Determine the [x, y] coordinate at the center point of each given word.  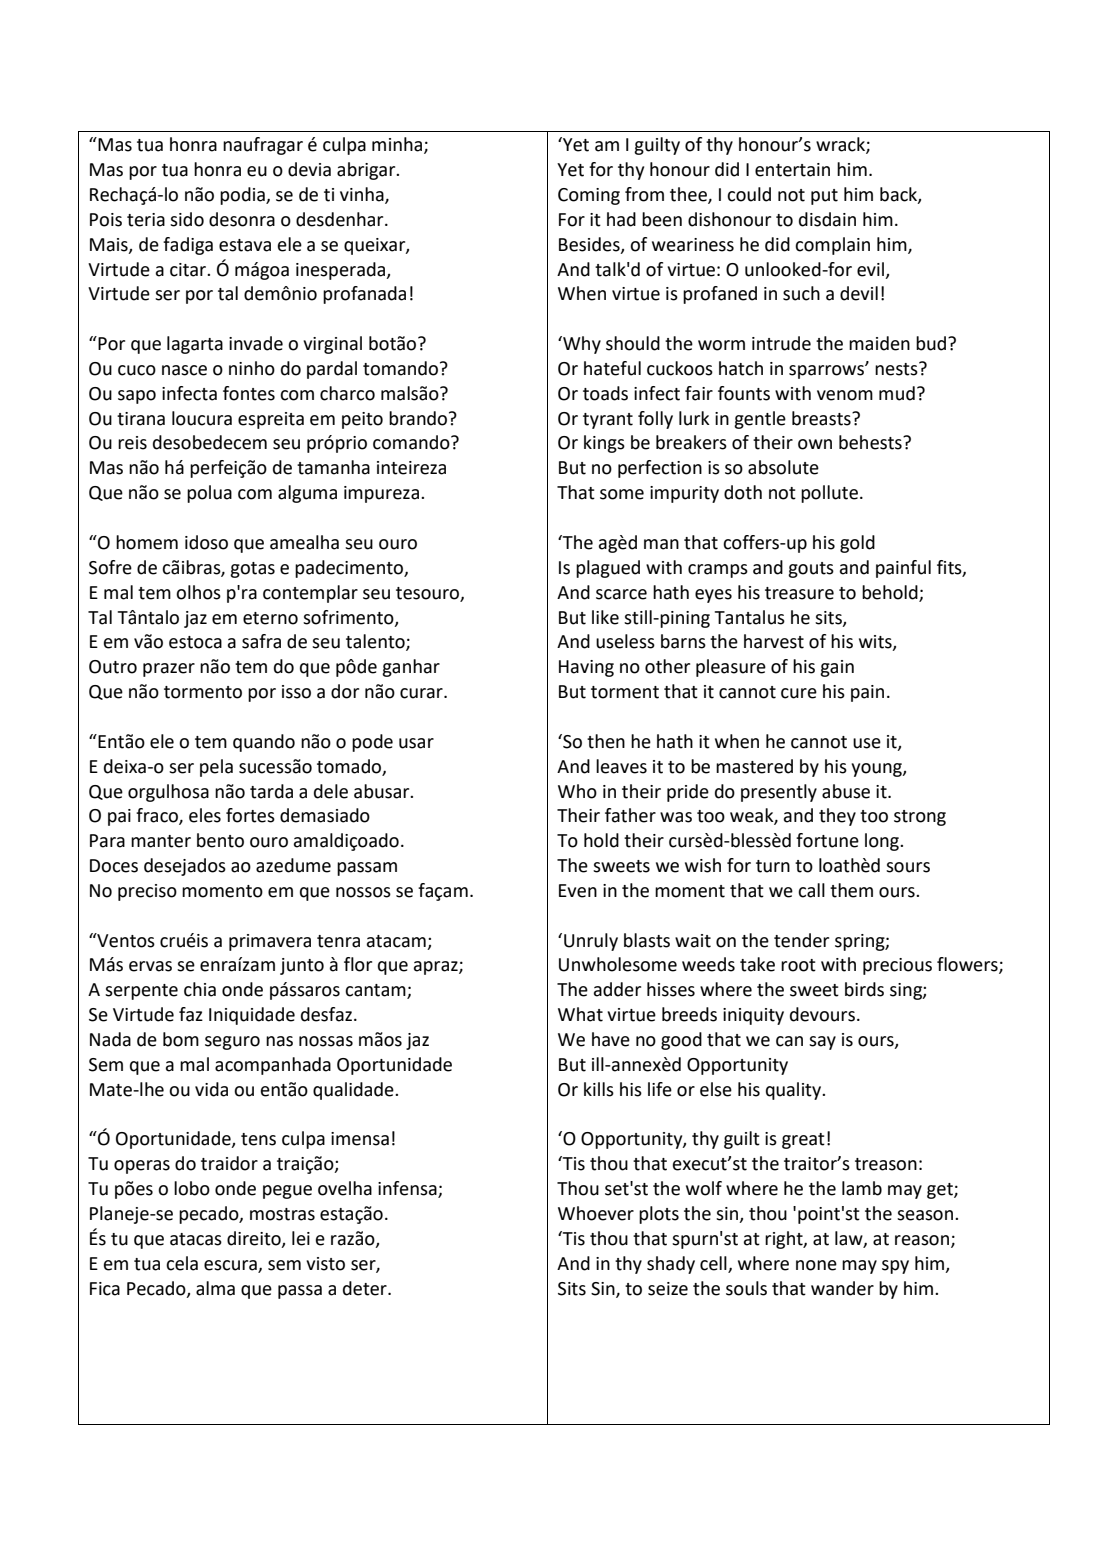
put [824, 197]
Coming [589, 196]
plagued [608, 569]
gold [857, 544]
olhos [198, 592]
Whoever [596, 1213]
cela [182, 1263]
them [851, 890]
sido [187, 219]
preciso [147, 892]
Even [578, 891]
